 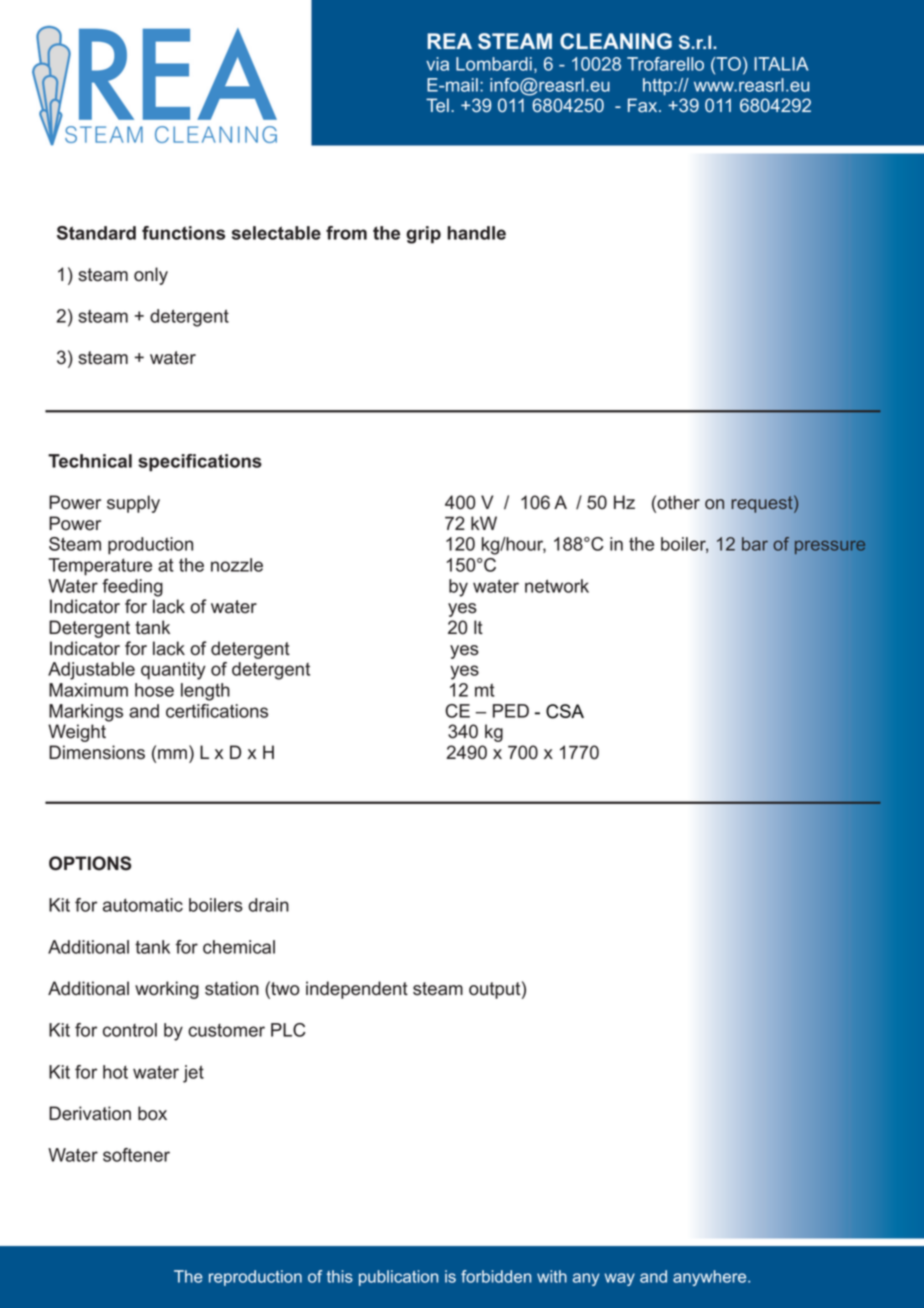 I want to click on pressure, so click(x=830, y=547).
